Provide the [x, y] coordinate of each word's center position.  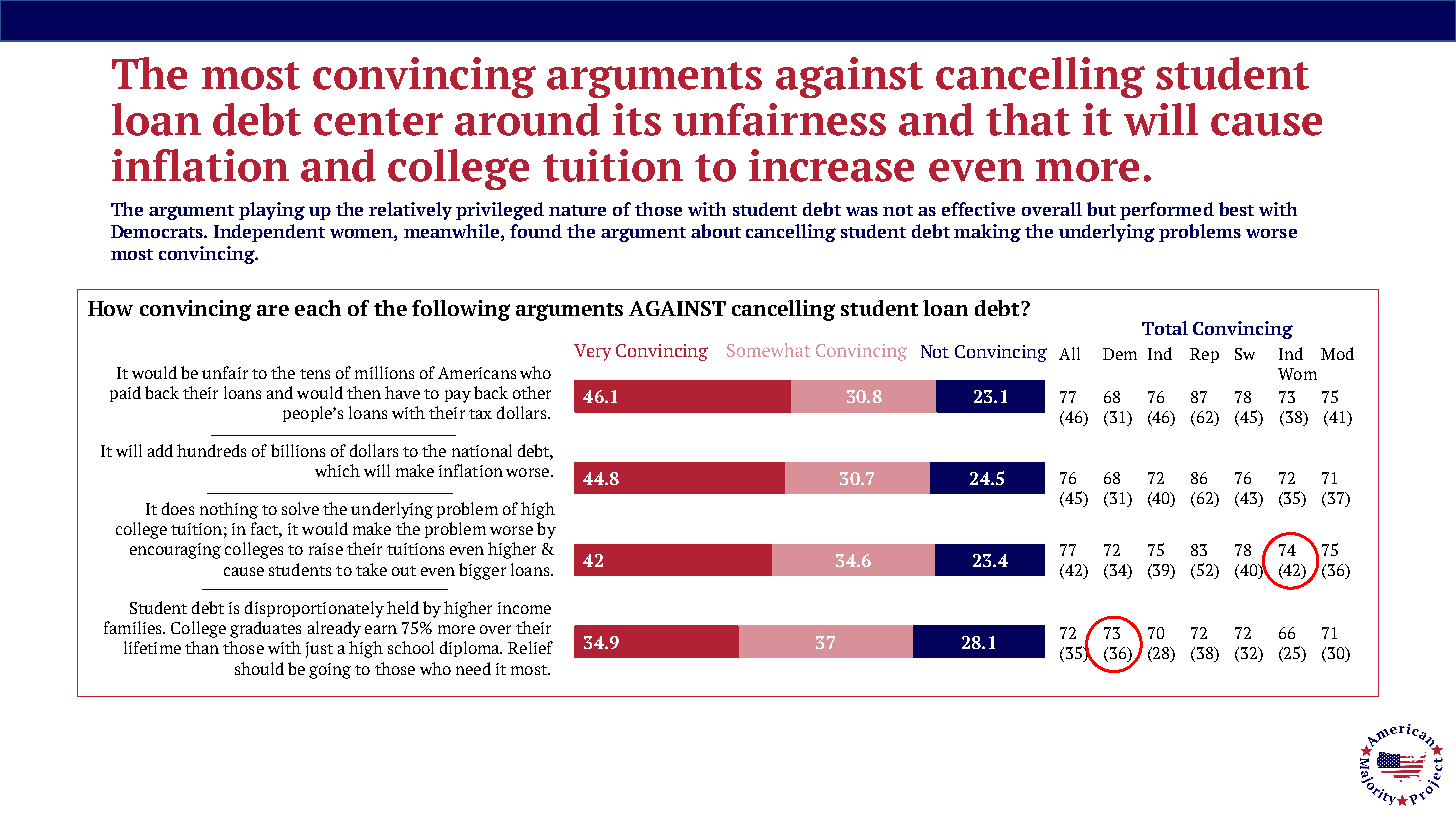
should [259, 668]
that [1028, 119]
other [532, 392]
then [364, 392]
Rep [1204, 355]
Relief [530, 647]
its [637, 119]
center [378, 122]
